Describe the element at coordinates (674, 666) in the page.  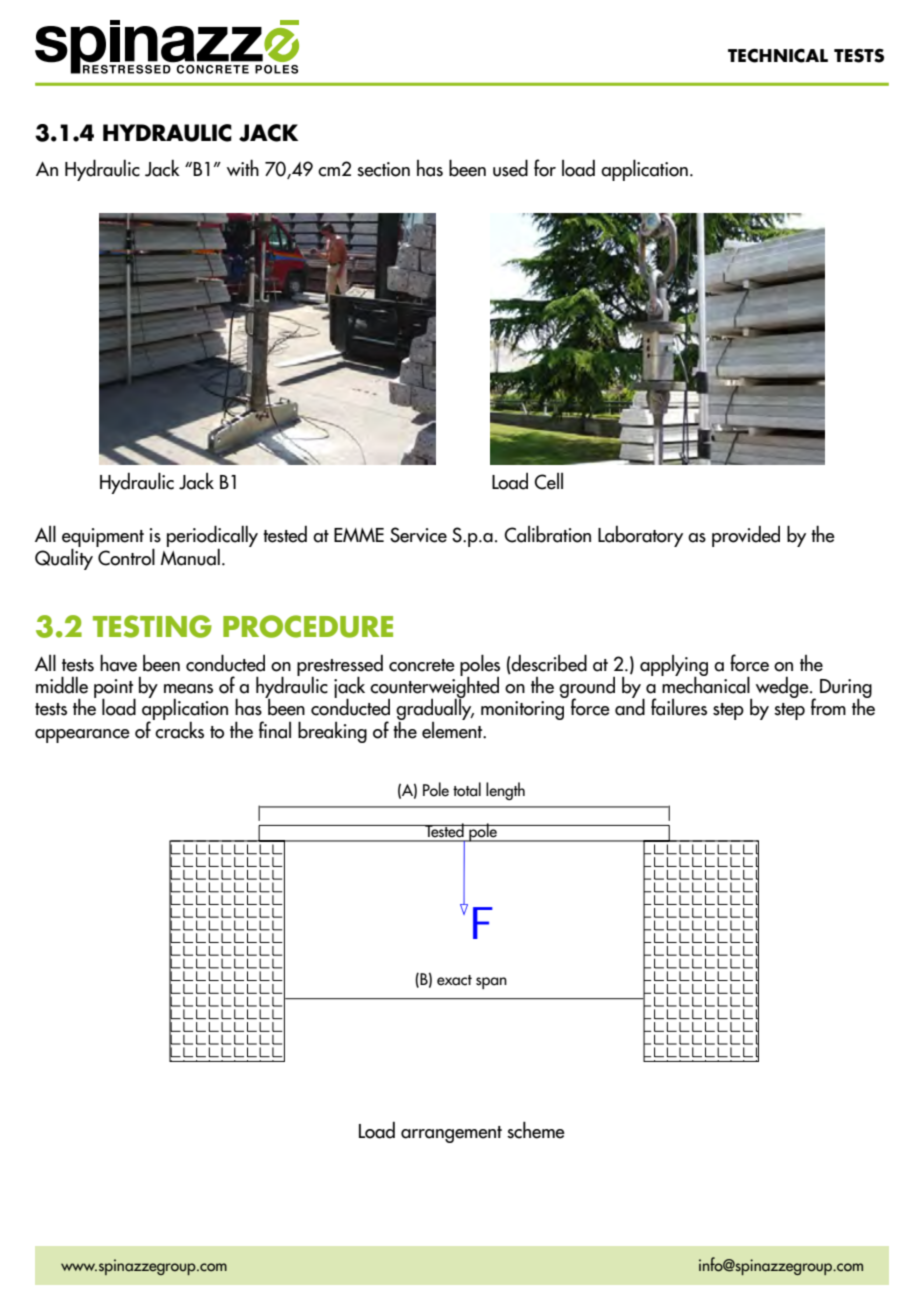
I see `applying` at that location.
